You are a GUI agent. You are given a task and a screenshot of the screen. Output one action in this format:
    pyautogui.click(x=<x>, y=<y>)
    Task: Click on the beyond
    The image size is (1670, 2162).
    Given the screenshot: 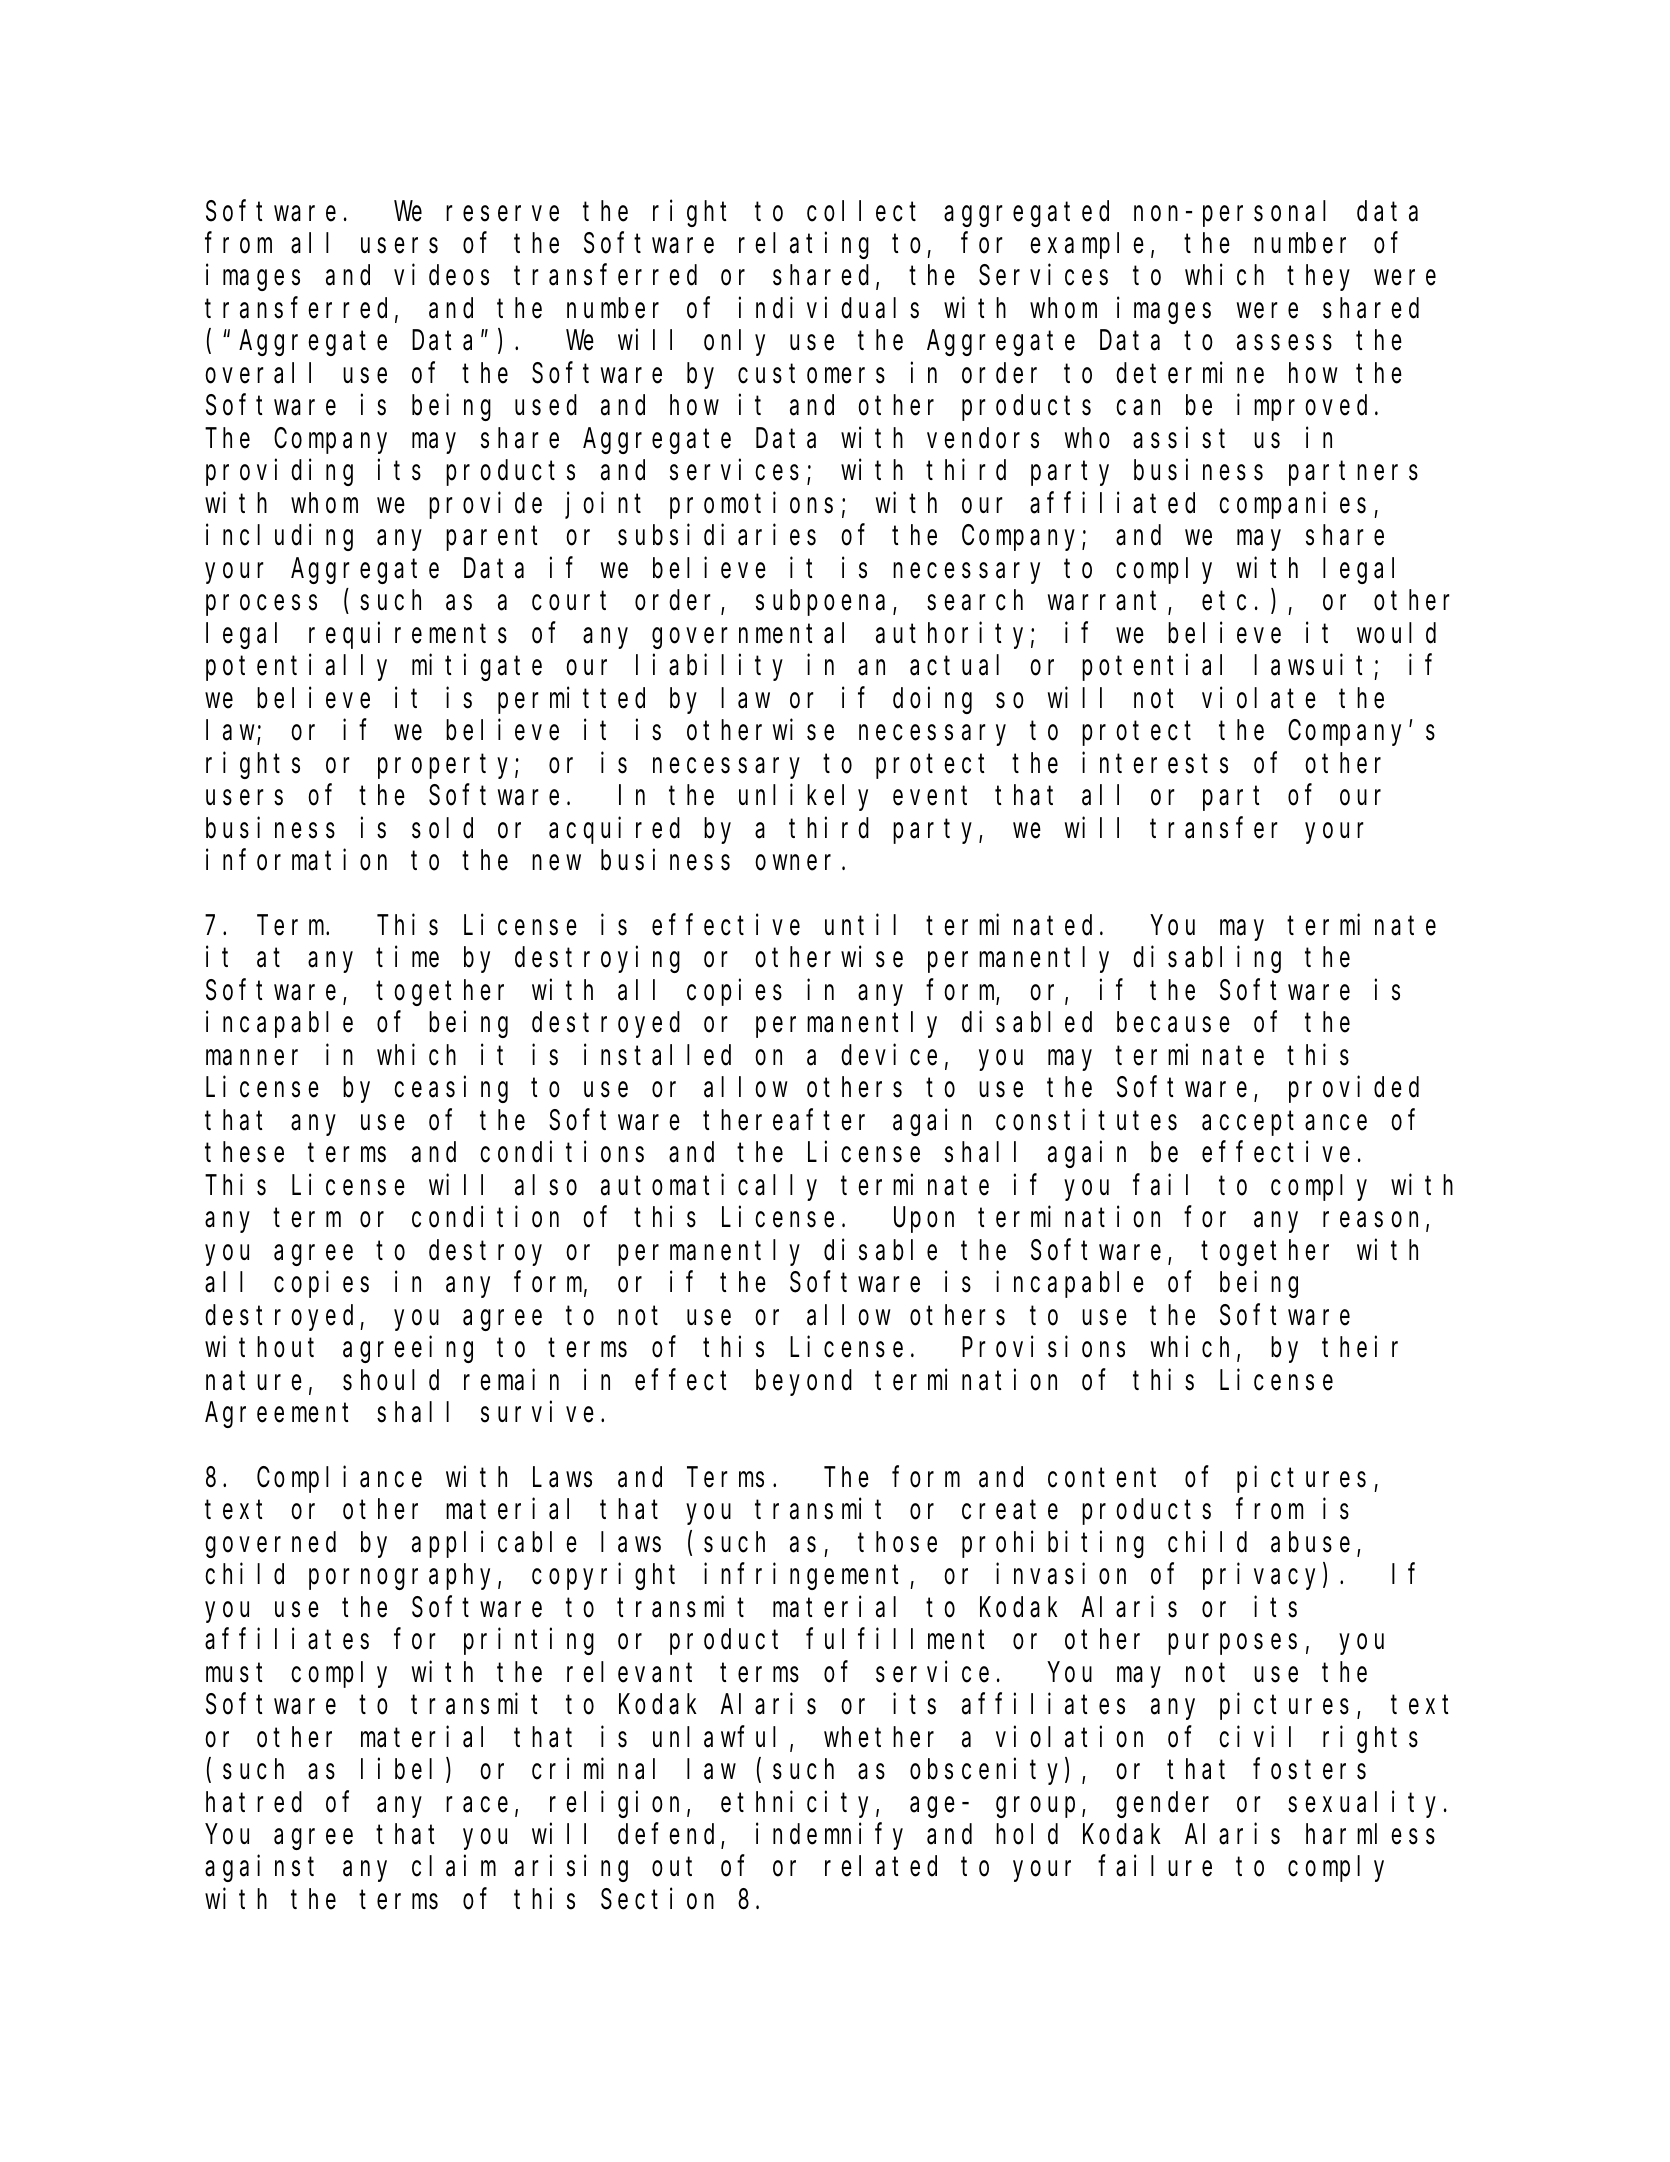 What is the action you would take?
    pyautogui.click(x=804, y=1383)
